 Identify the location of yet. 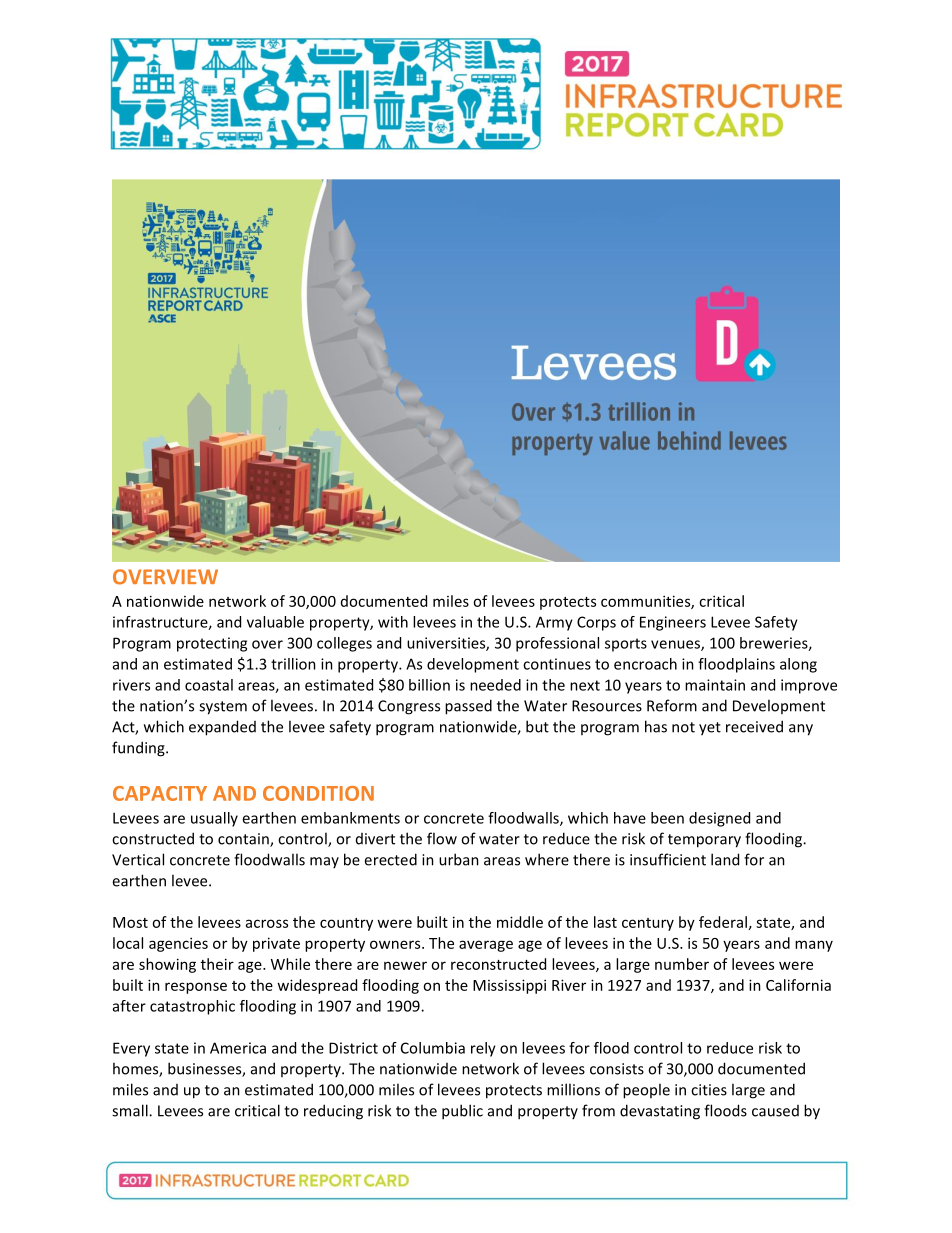
(710, 729).
